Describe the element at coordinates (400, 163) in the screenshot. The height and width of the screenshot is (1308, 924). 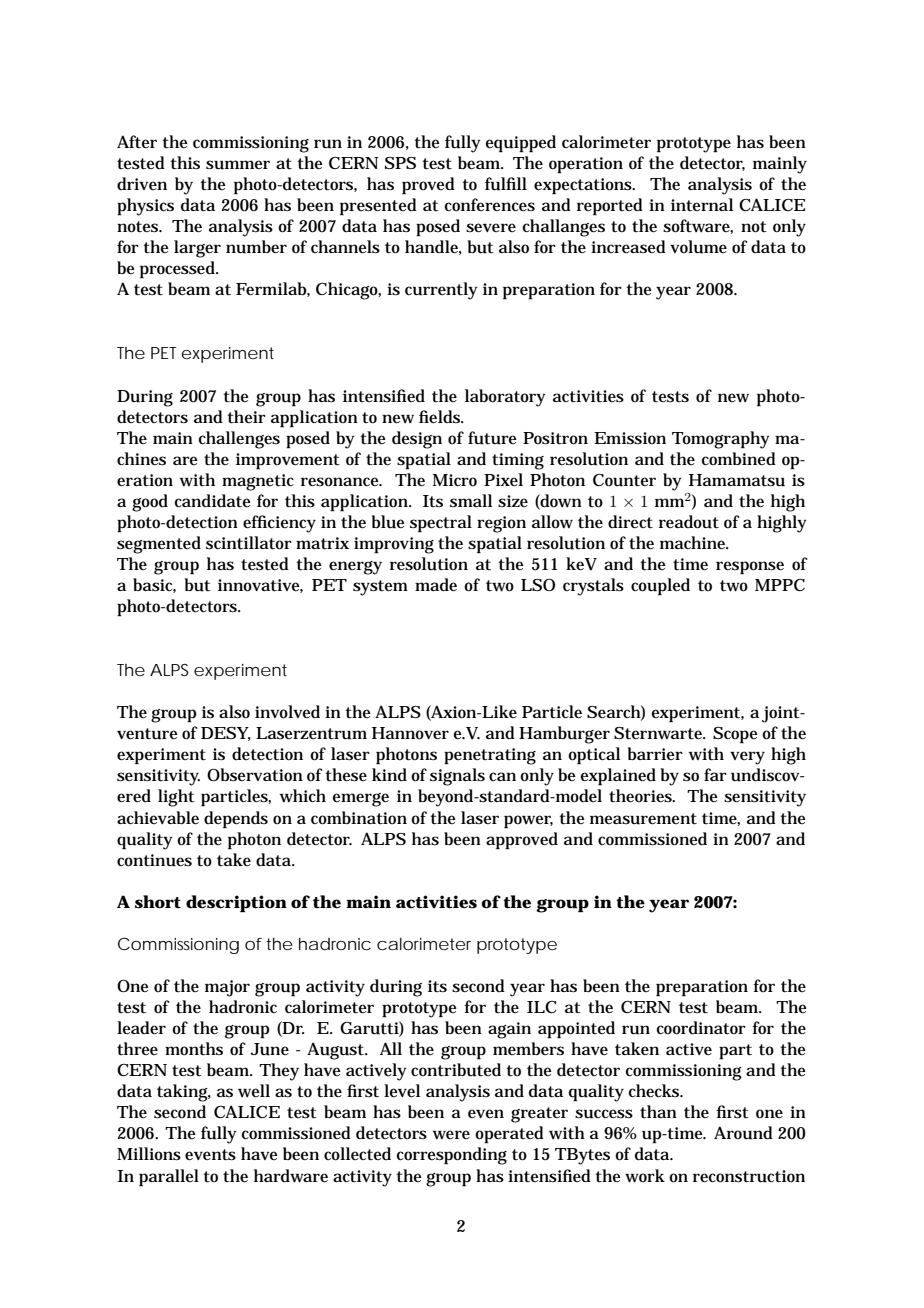
I see `SPS` at that location.
